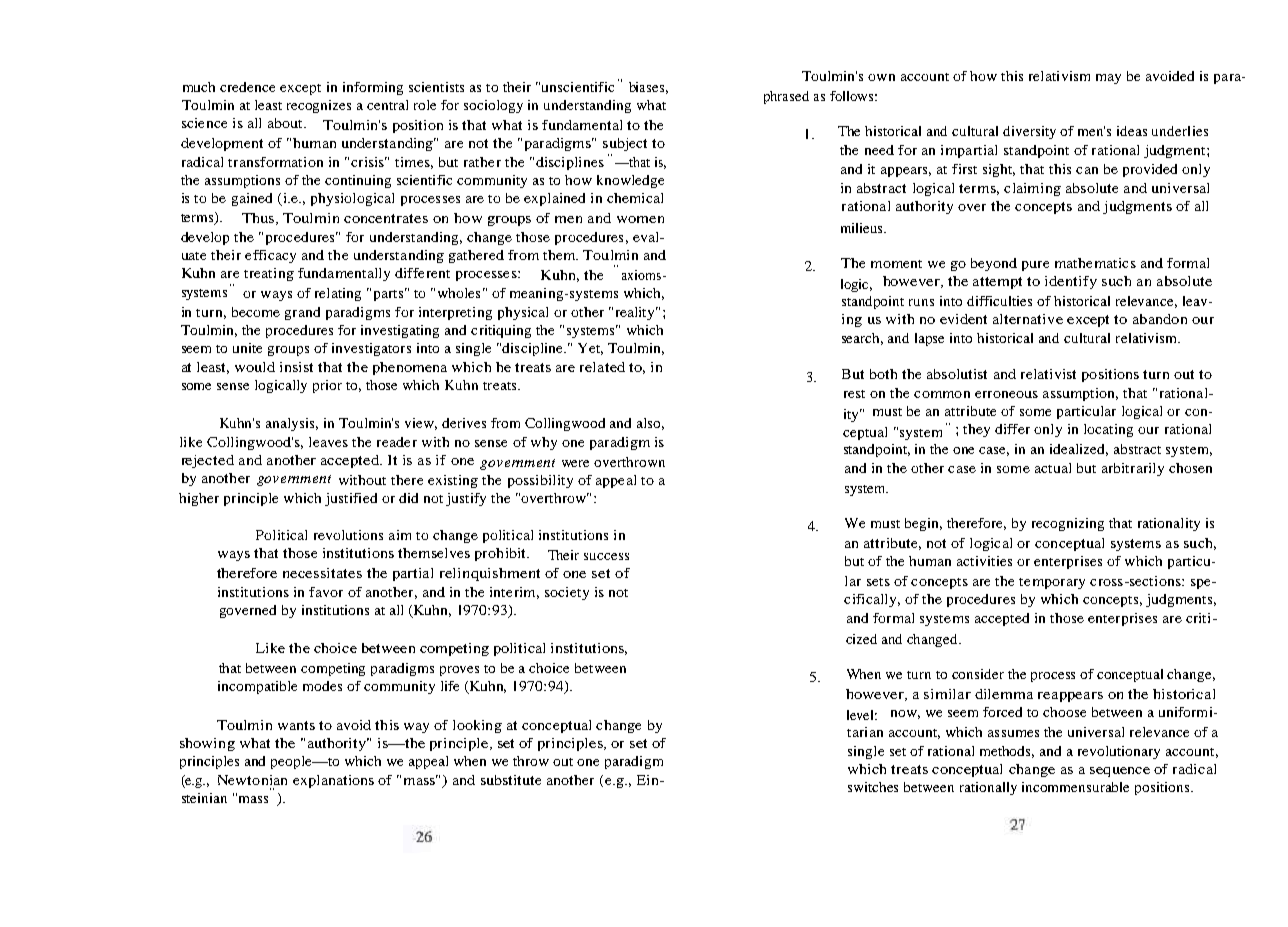  What do you see at coordinates (625, 144) in the image?
I see `subject` at bounding box center [625, 144].
